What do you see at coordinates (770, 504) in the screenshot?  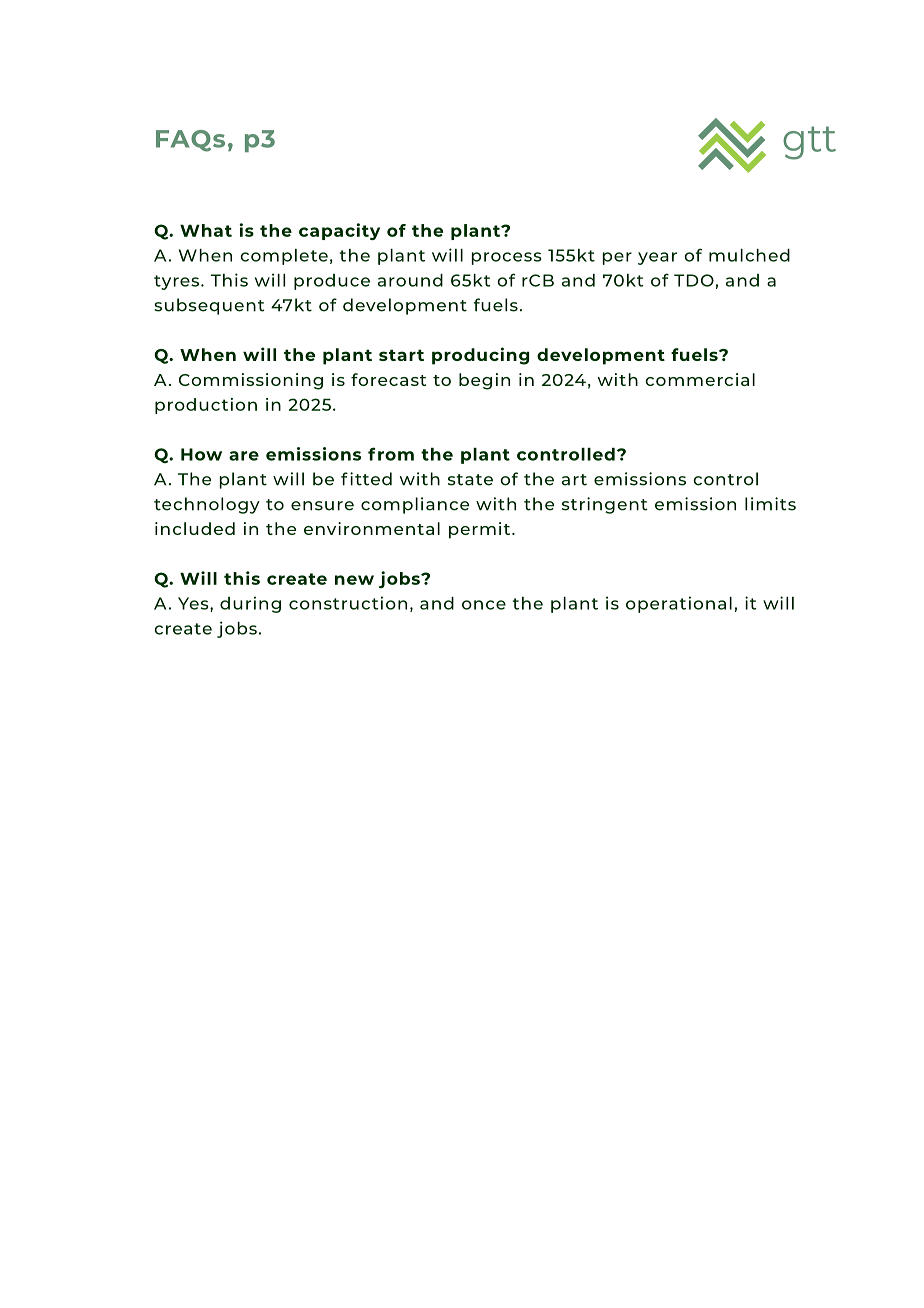 I see `limits` at bounding box center [770, 504].
